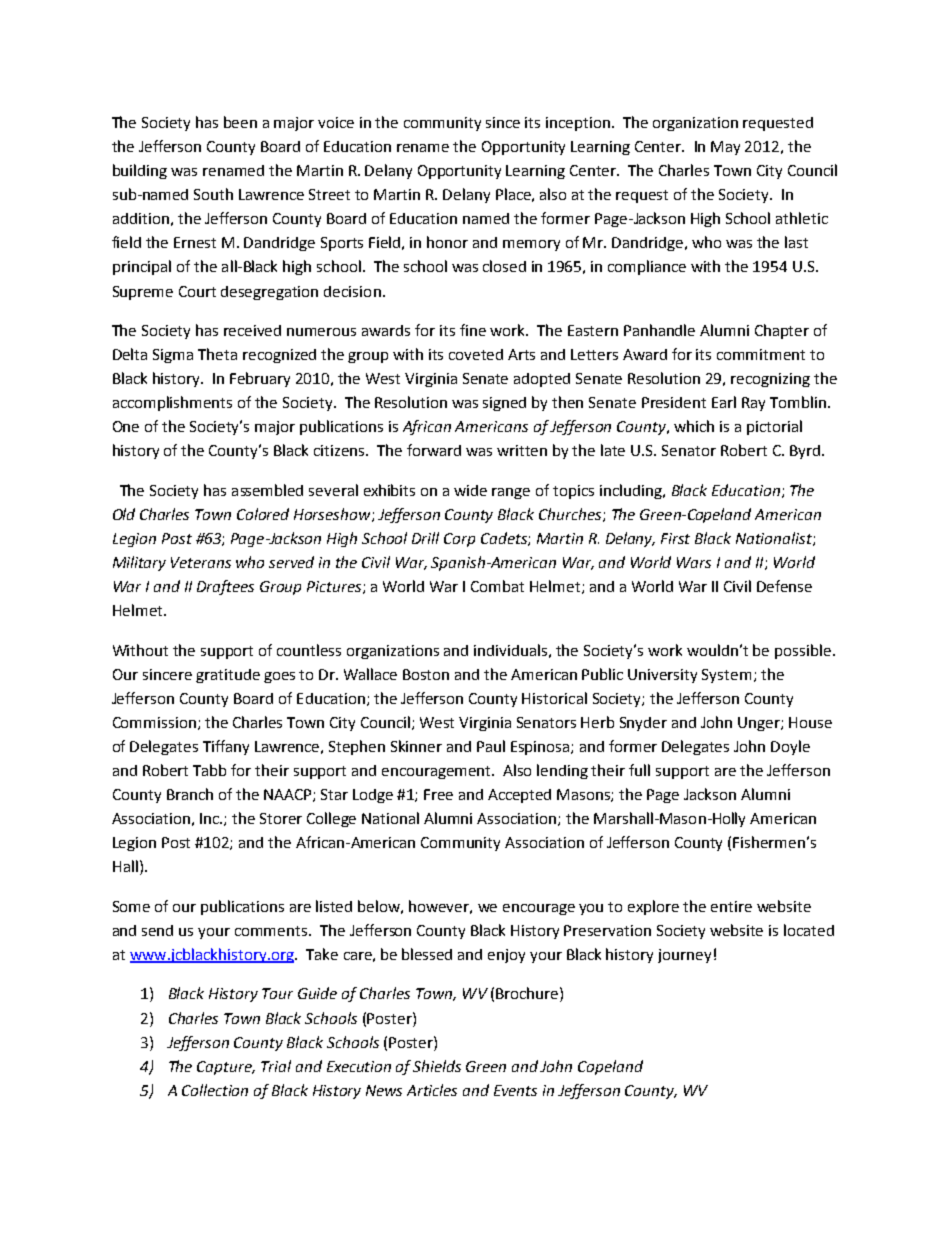 This page has height=1233, width=952. Describe the element at coordinates (240, 122) in the page. I see `been` at that location.
